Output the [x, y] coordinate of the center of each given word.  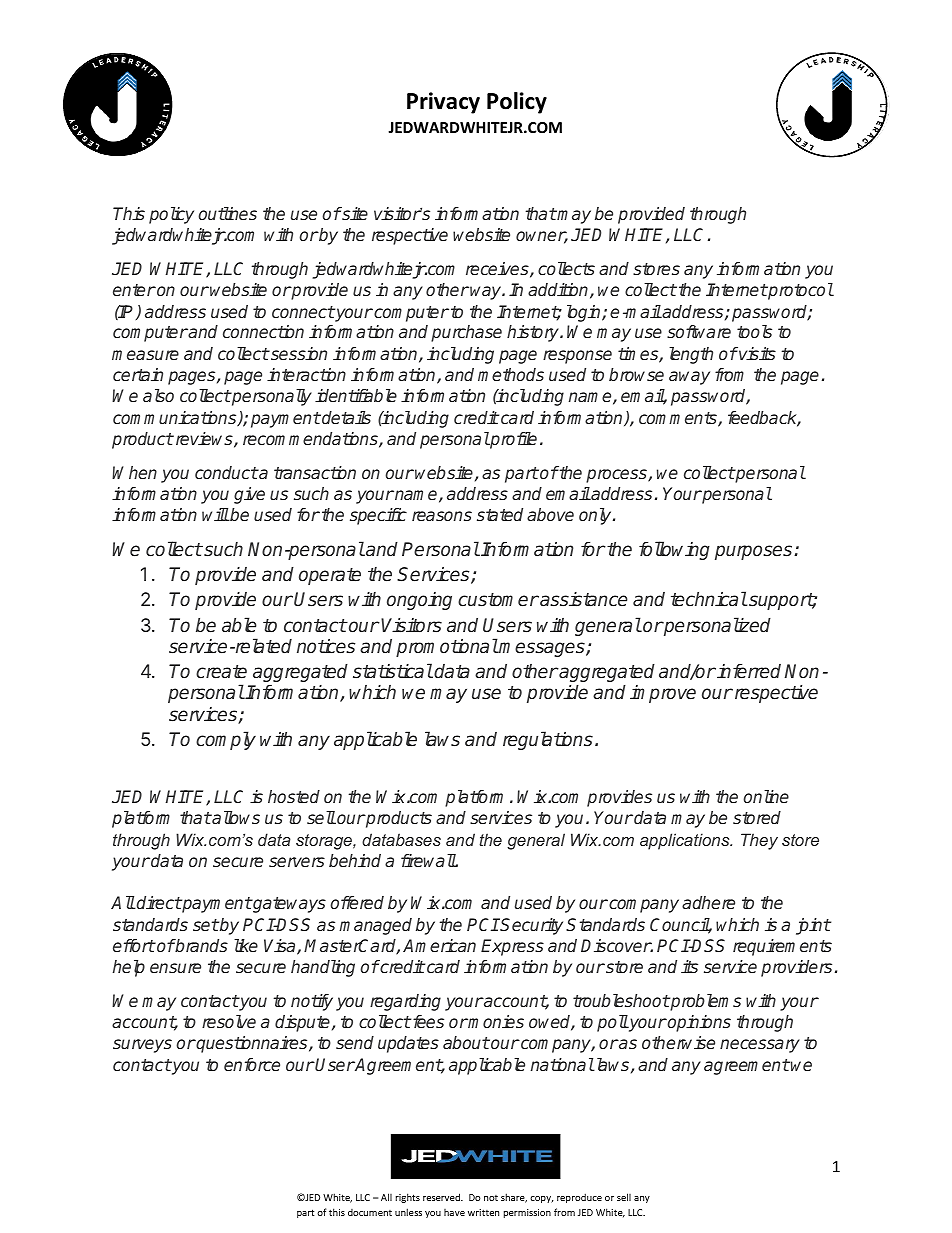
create [221, 672]
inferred [748, 671]
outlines [227, 213]
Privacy [443, 103]
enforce [252, 1064]
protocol [799, 291]
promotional [447, 647]
